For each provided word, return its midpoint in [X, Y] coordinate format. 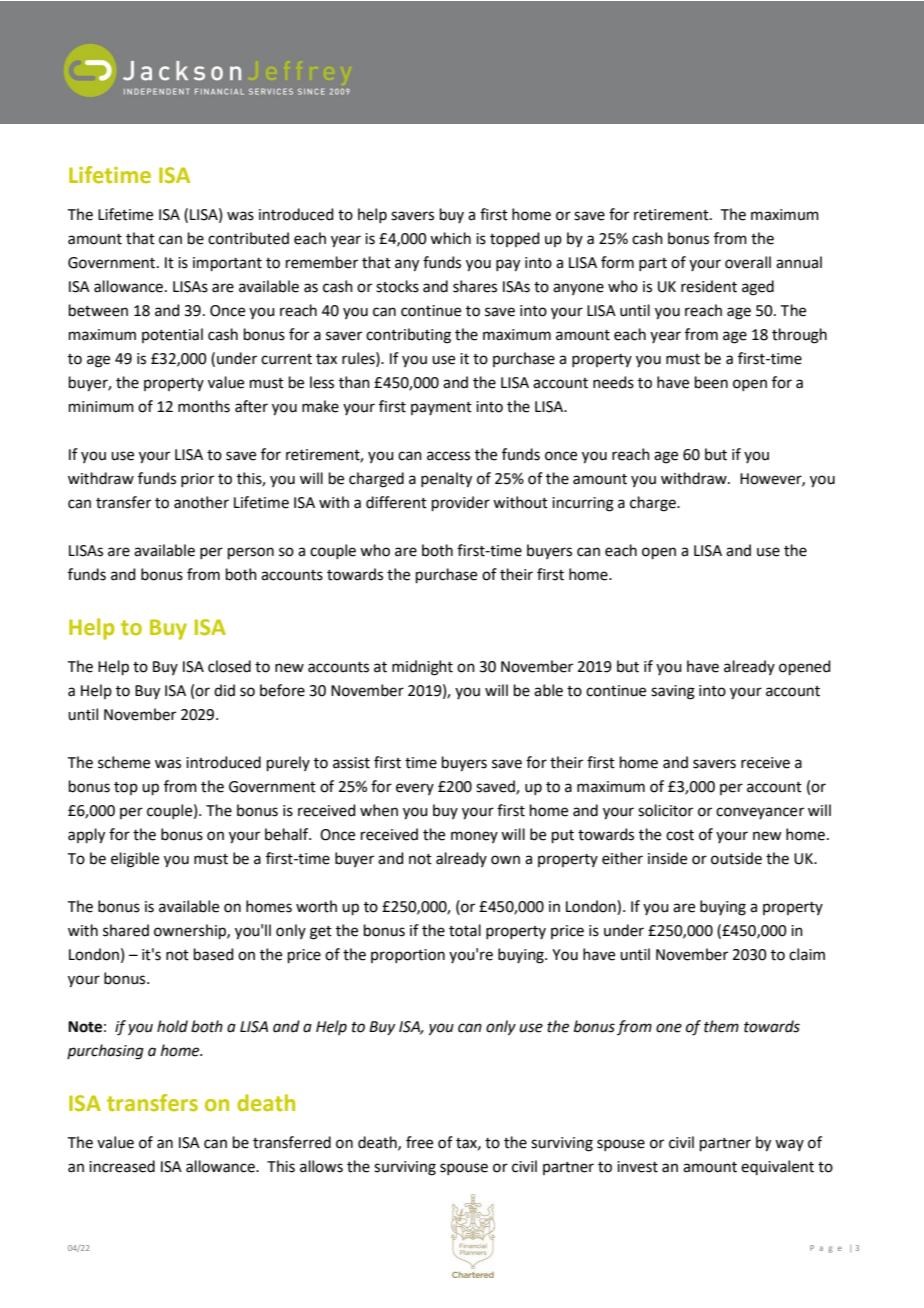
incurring [583, 504]
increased [122, 1166]
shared [126, 930]
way [789, 1145]
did [224, 690]
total [465, 930]
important [227, 264]
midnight [422, 668]
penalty [446, 480]
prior [197, 480]
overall [748, 262]
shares [475, 286]
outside [736, 858]
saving [673, 692]
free [419, 1142]
